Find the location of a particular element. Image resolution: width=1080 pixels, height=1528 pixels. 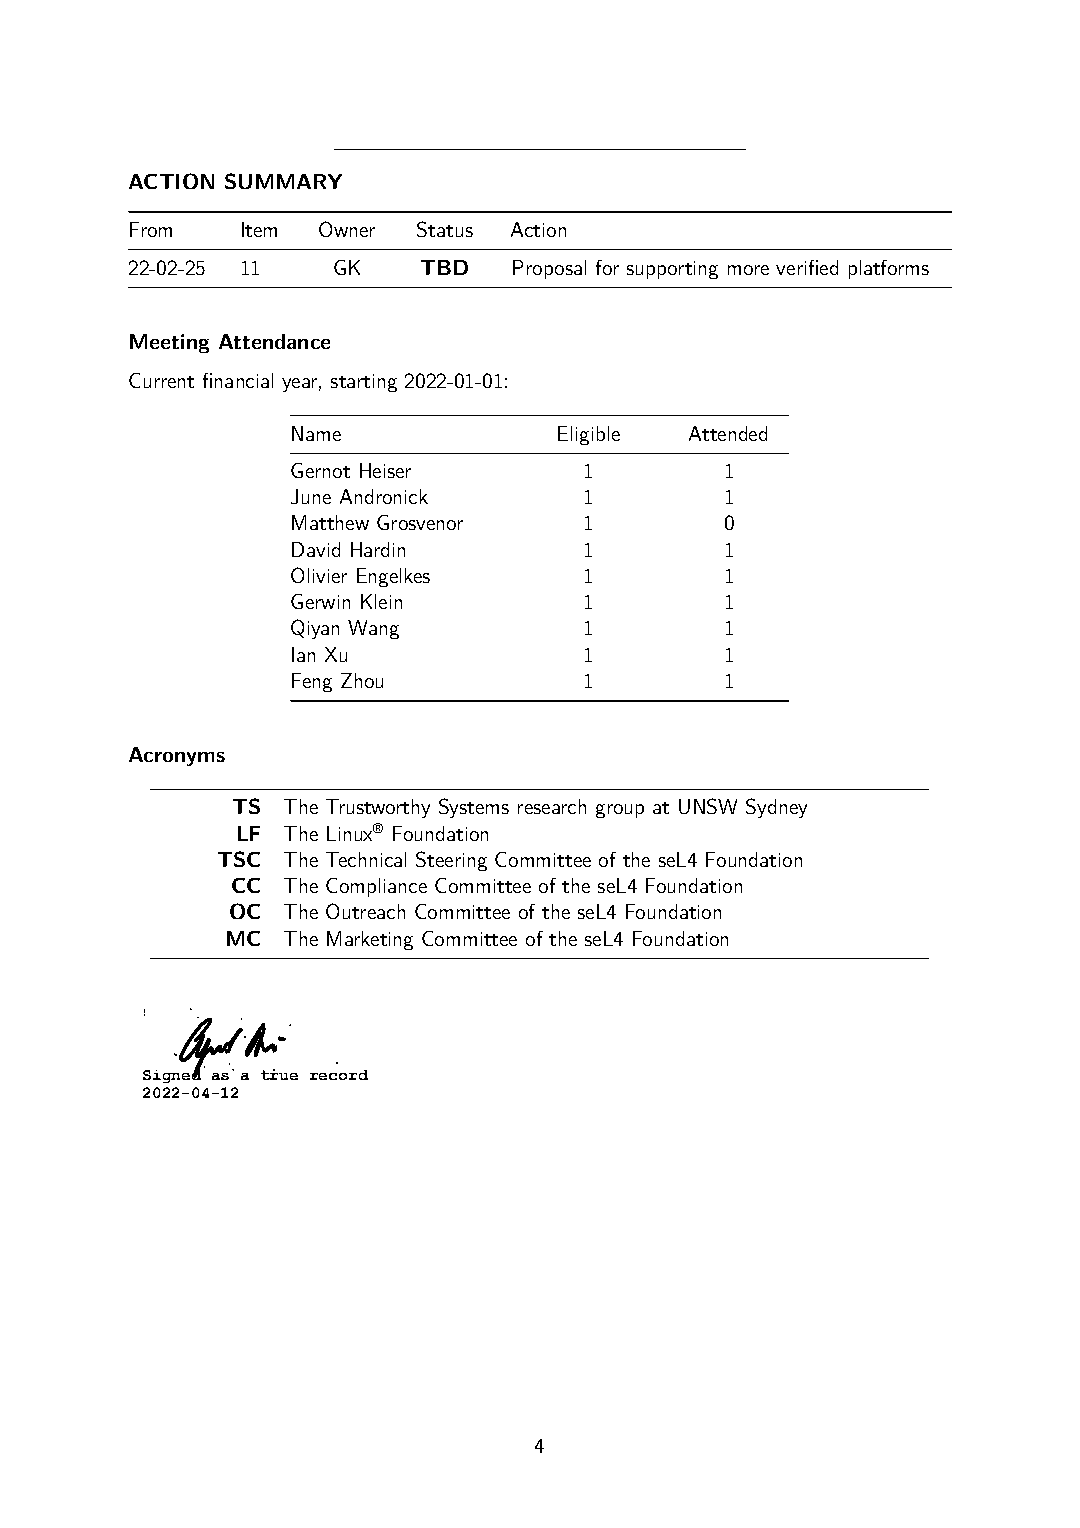

Zhou is located at coordinates (362, 680).
